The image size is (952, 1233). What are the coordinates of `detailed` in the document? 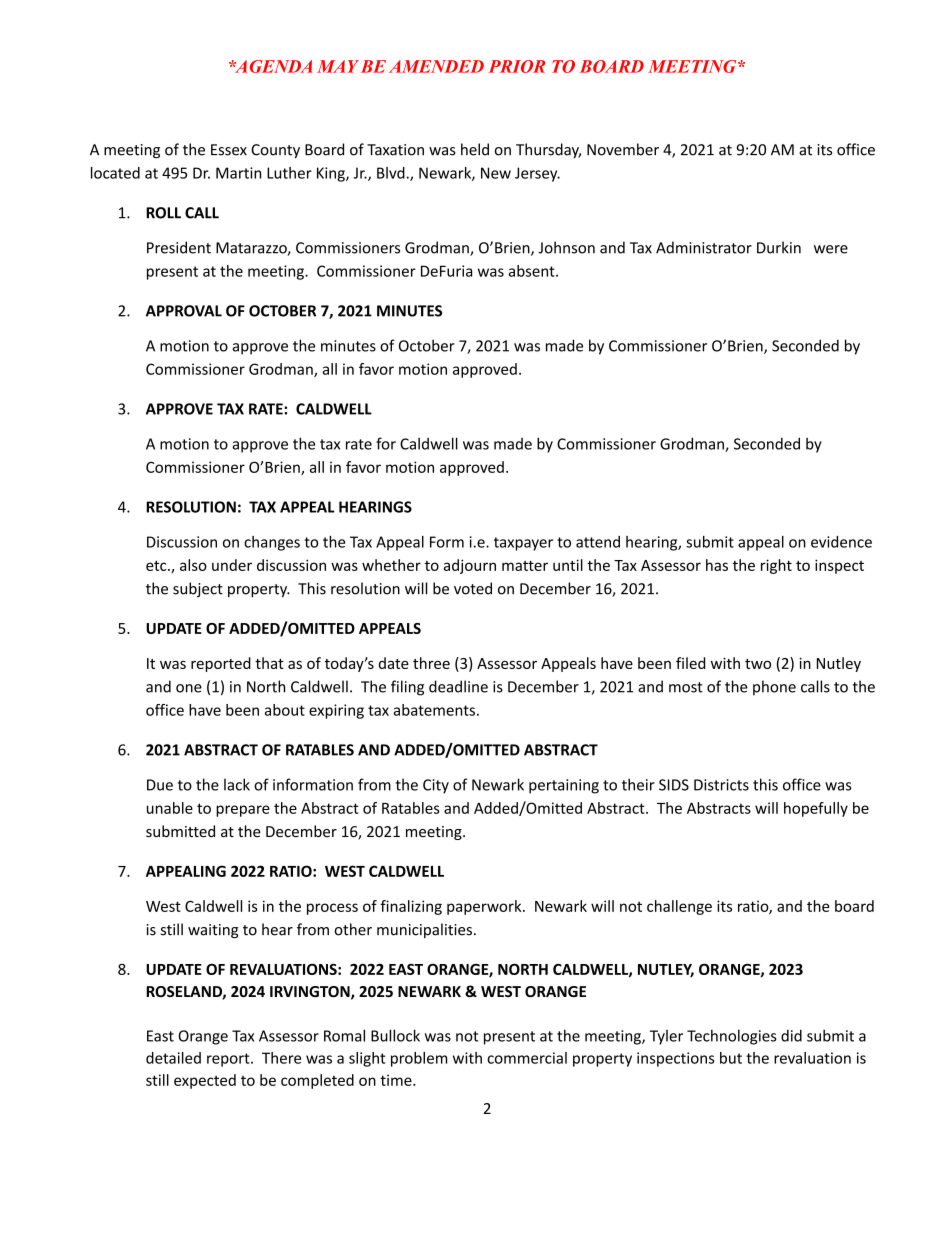 It's located at (173, 1058).
